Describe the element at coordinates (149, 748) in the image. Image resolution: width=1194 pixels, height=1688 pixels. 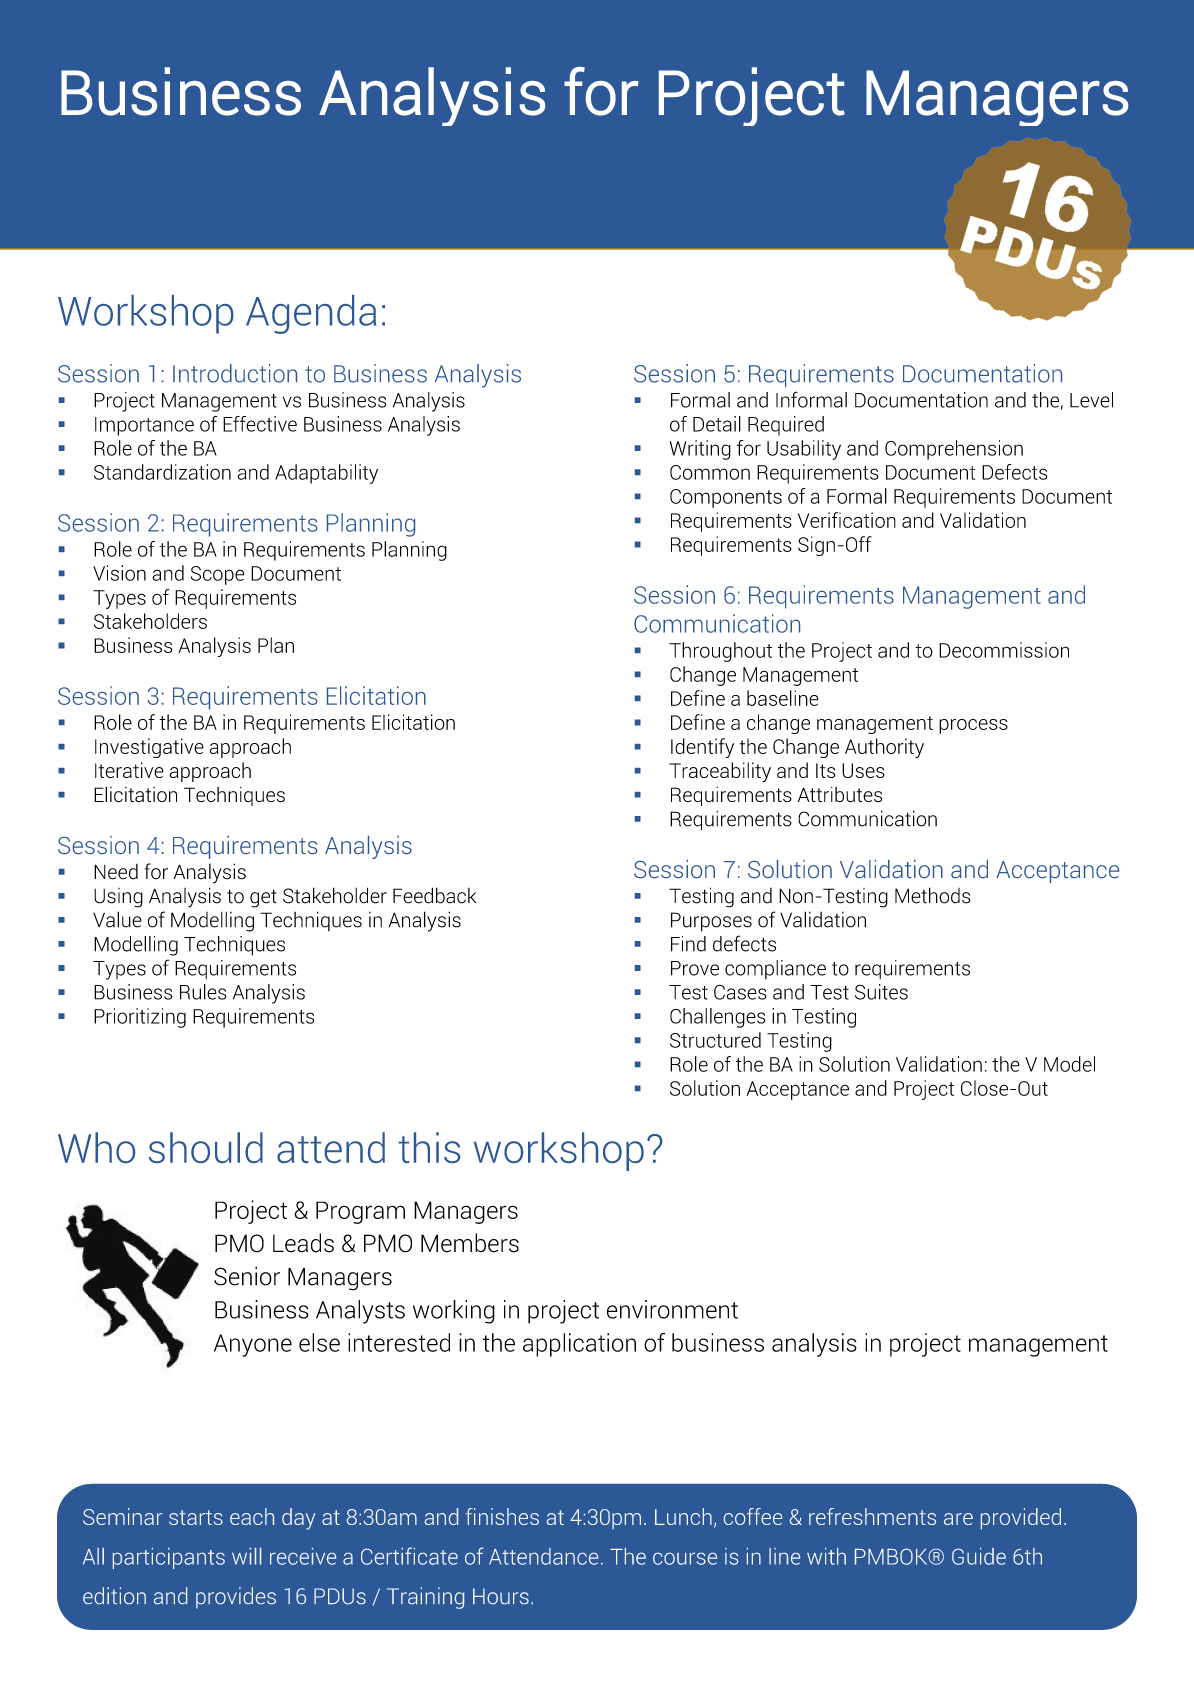
I see `Investigative` at that location.
